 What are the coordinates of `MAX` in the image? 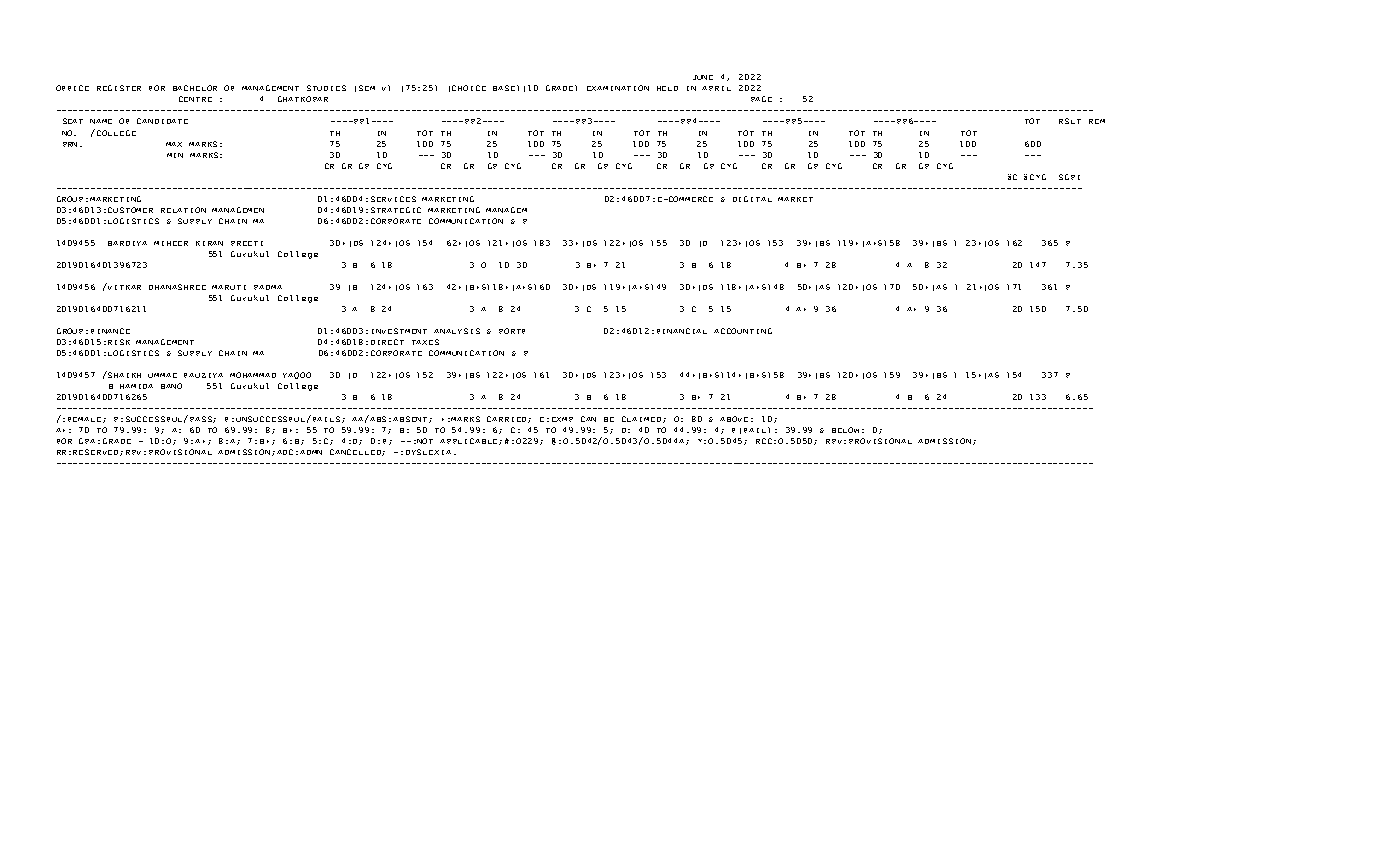 It's located at (174, 144).
